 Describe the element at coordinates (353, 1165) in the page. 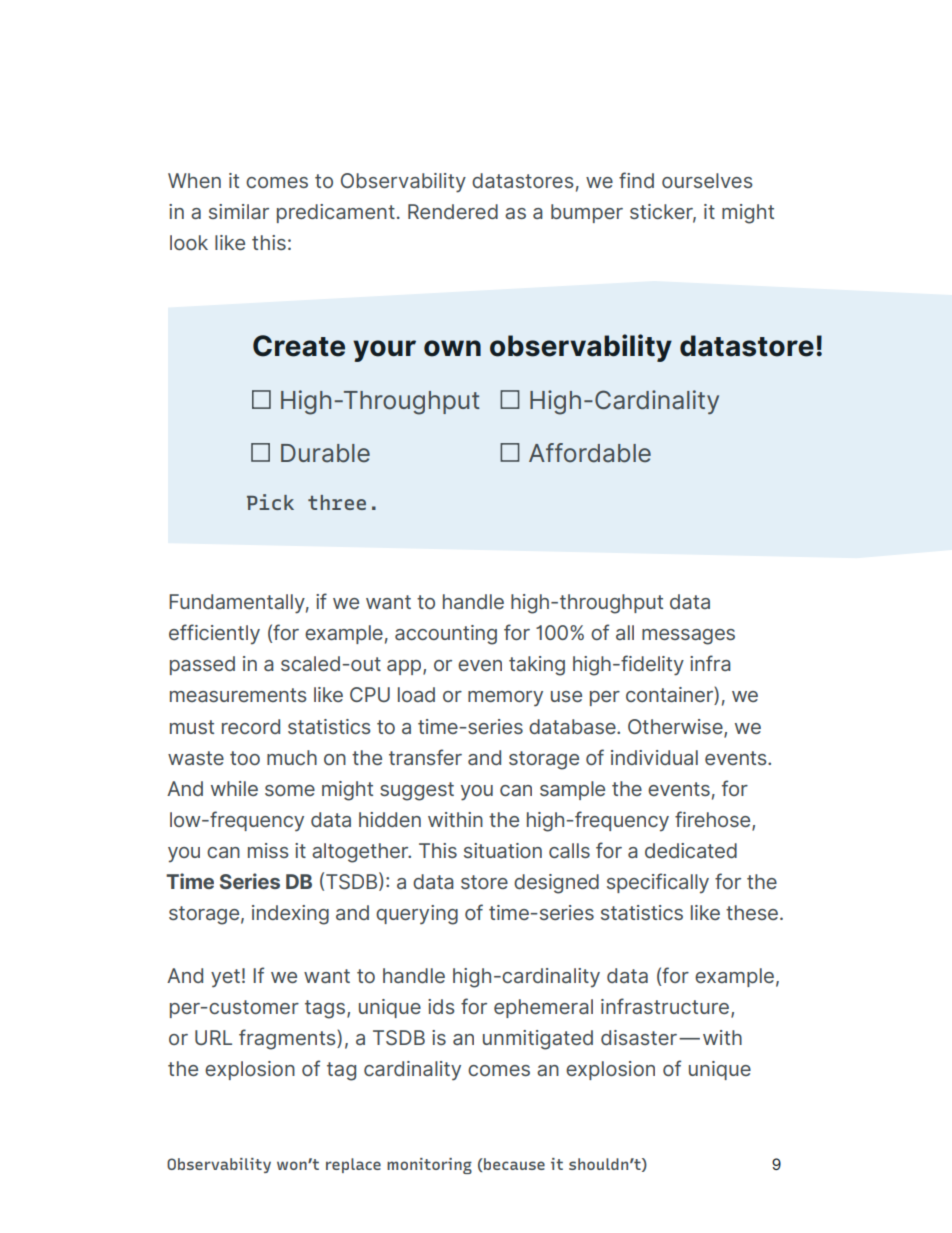

I see `replace` at that location.
